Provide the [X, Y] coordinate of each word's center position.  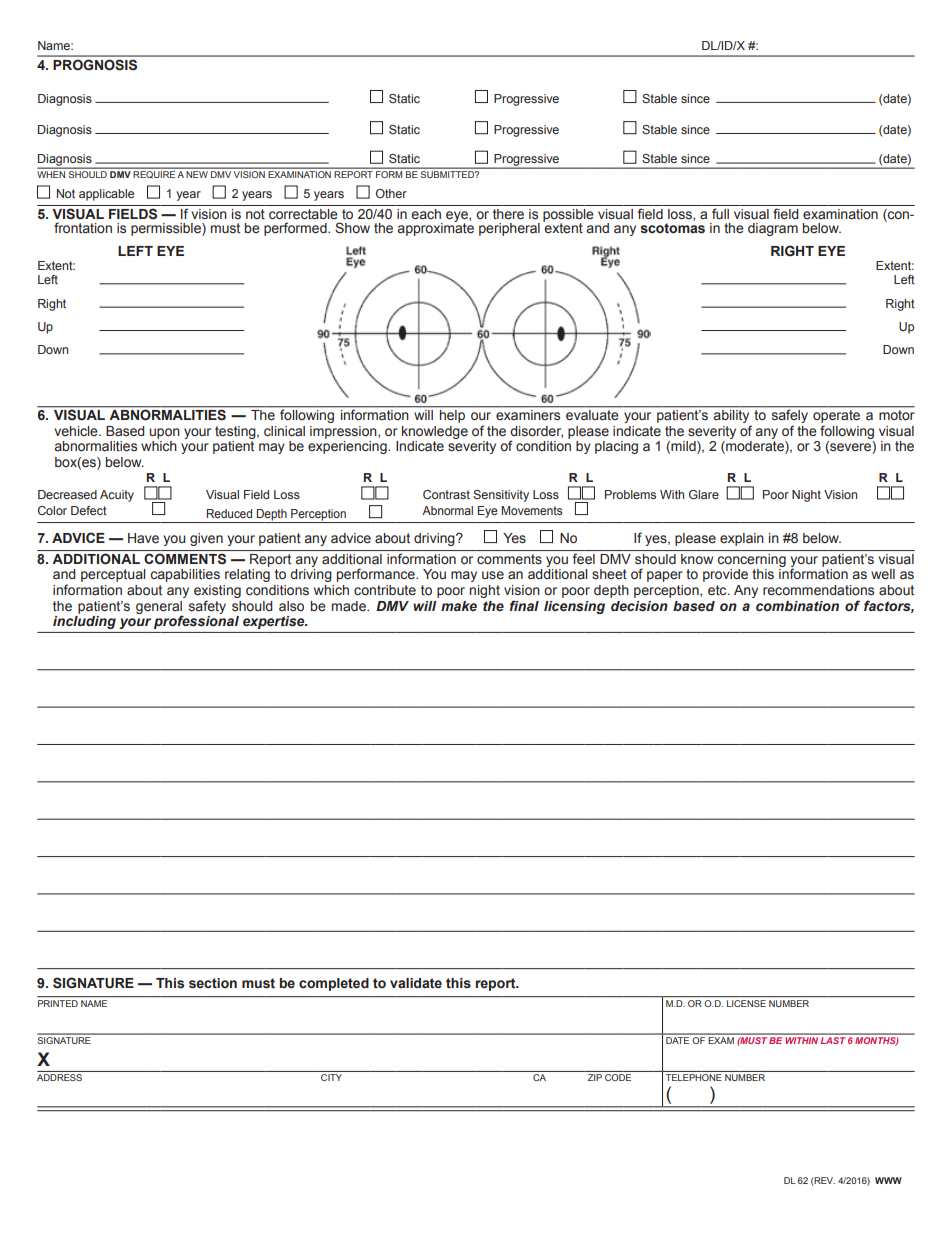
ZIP [595, 1077]
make [459, 606]
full [720, 213]
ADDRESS [59, 1077]
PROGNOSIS [95, 65]
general [159, 608]
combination [797, 606]
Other [391, 193]
